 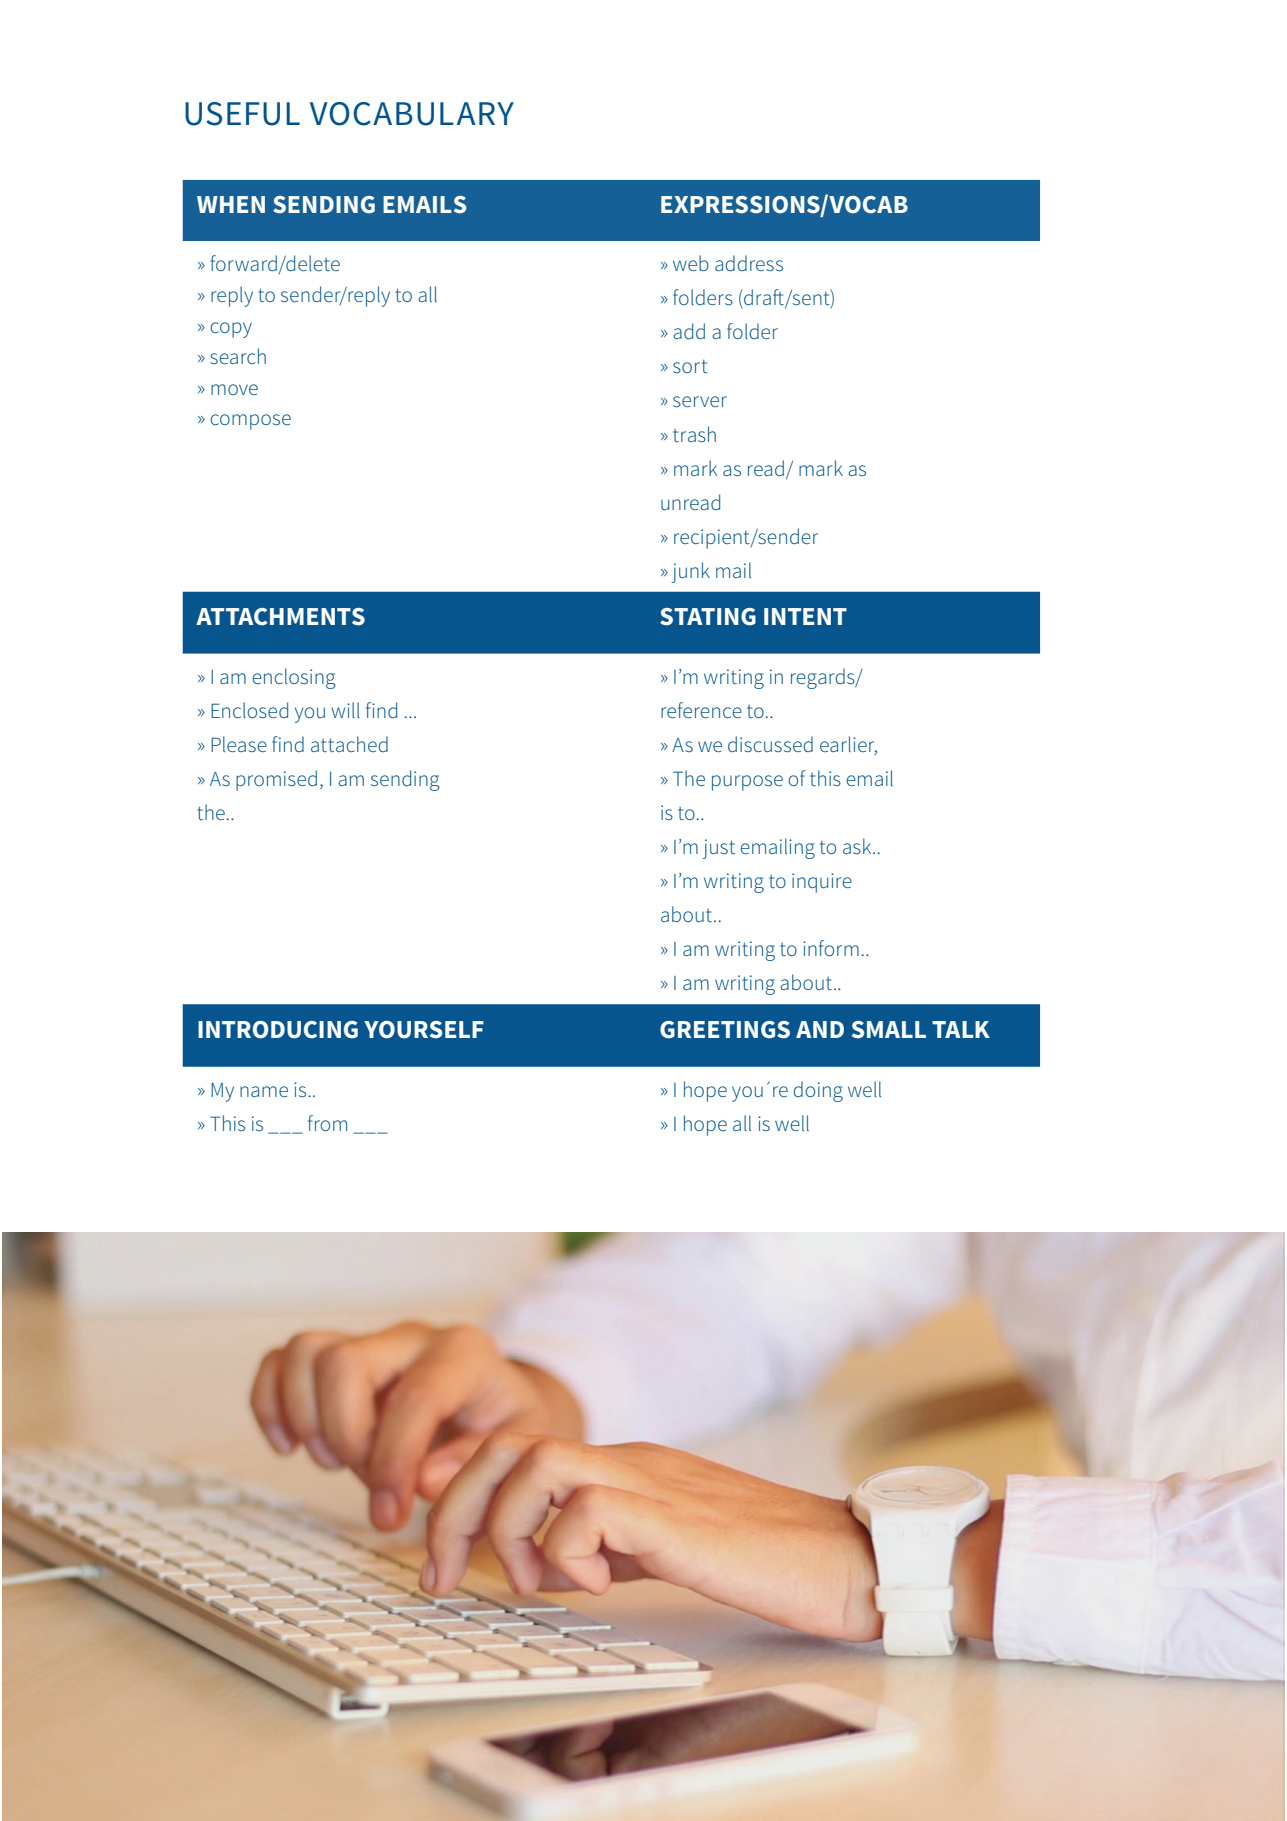 I want to click on USEFUL, so click(x=242, y=114).
